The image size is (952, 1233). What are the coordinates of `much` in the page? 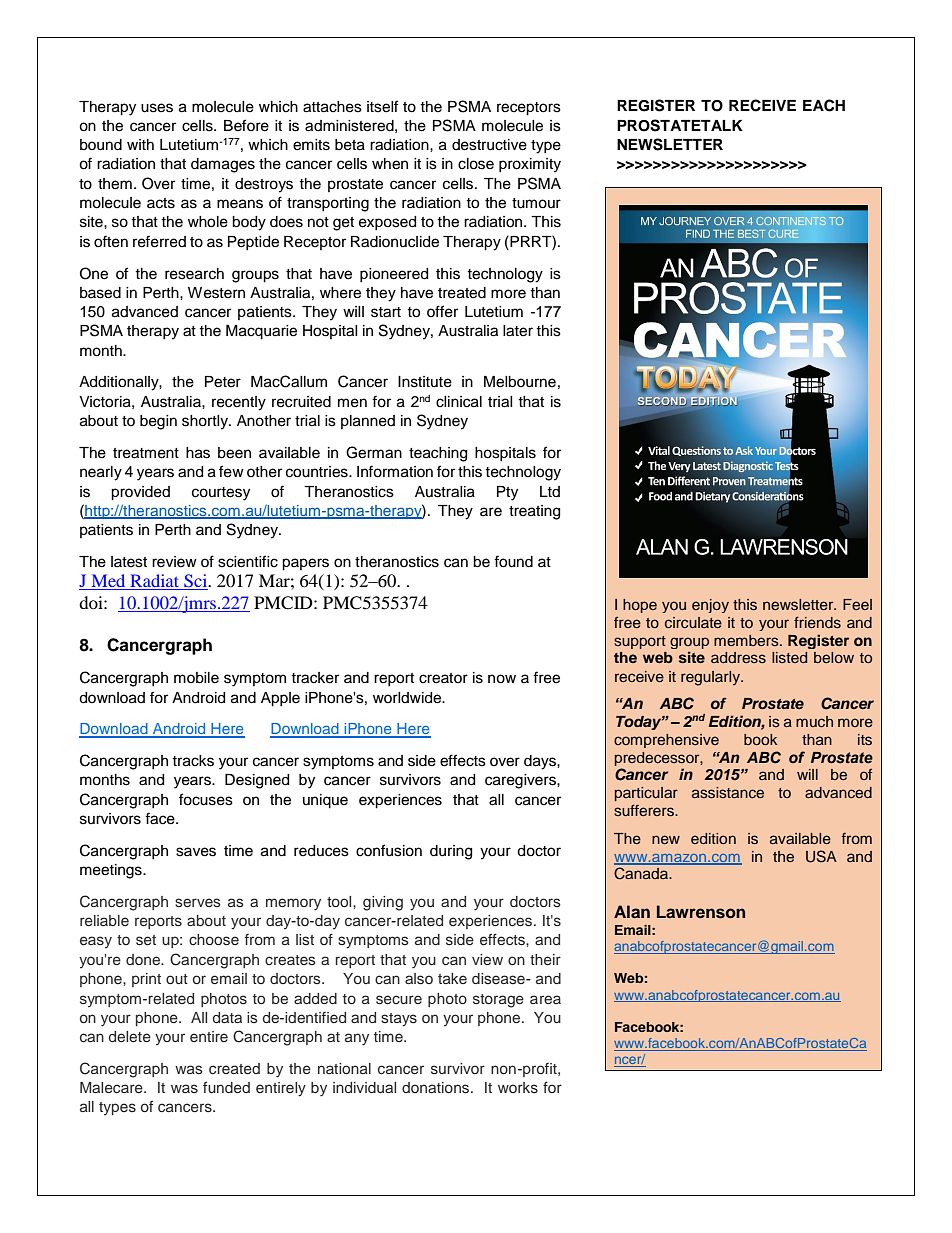 It's located at (814, 721).
